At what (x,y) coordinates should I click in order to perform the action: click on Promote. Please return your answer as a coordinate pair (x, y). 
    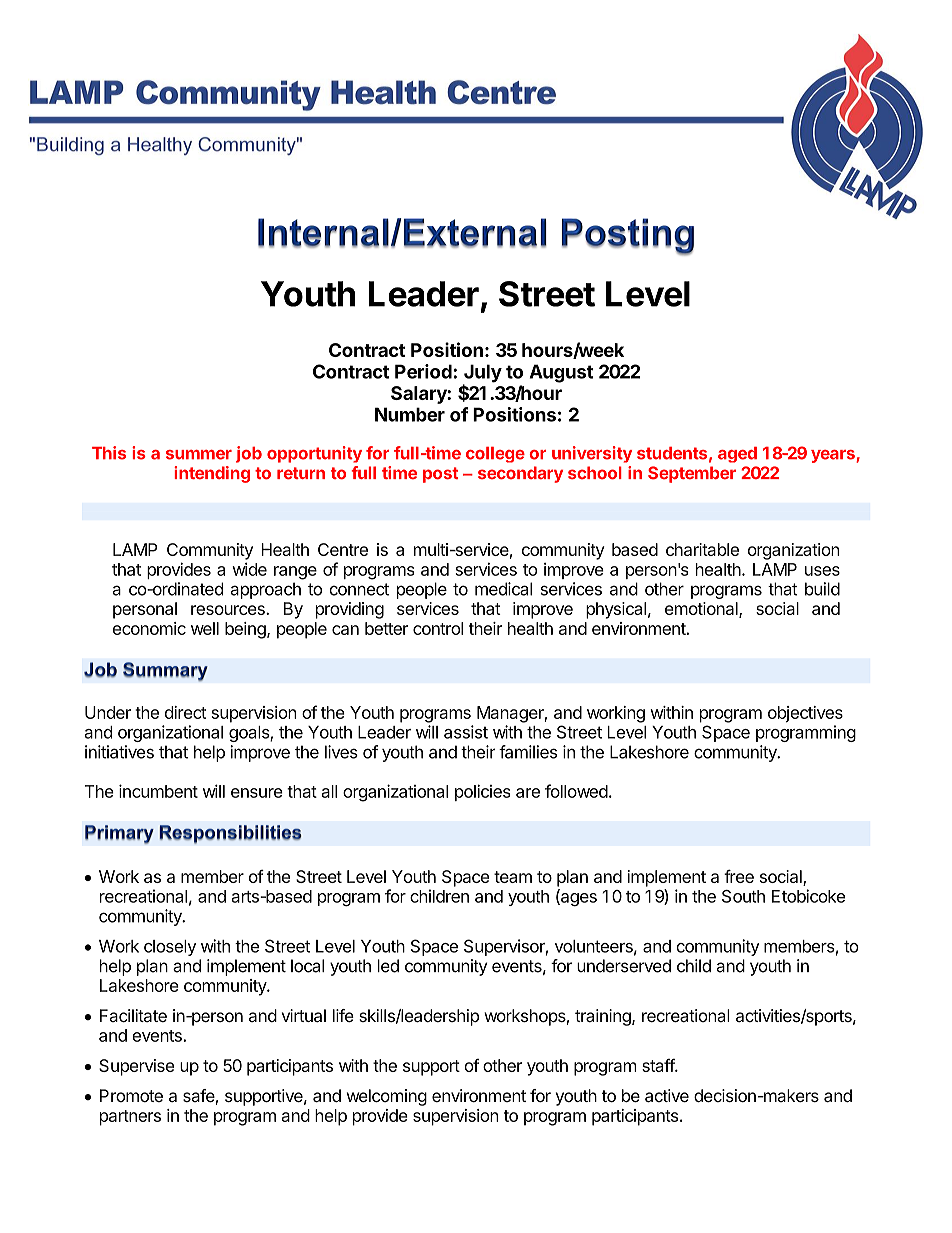
    Looking at the image, I should click on (131, 1095).
